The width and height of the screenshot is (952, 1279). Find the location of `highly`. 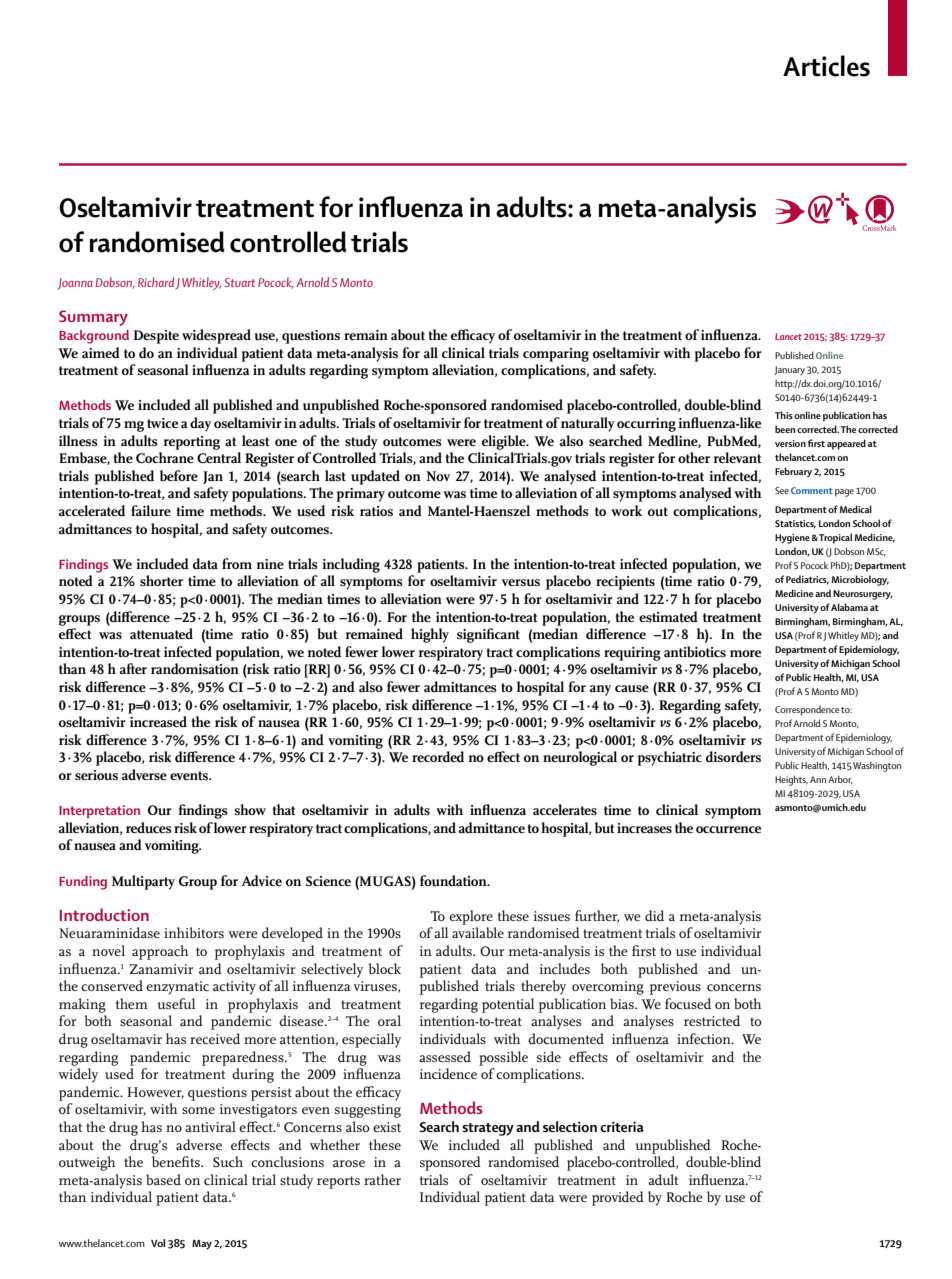

highly is located at coordinates (430, 635).
